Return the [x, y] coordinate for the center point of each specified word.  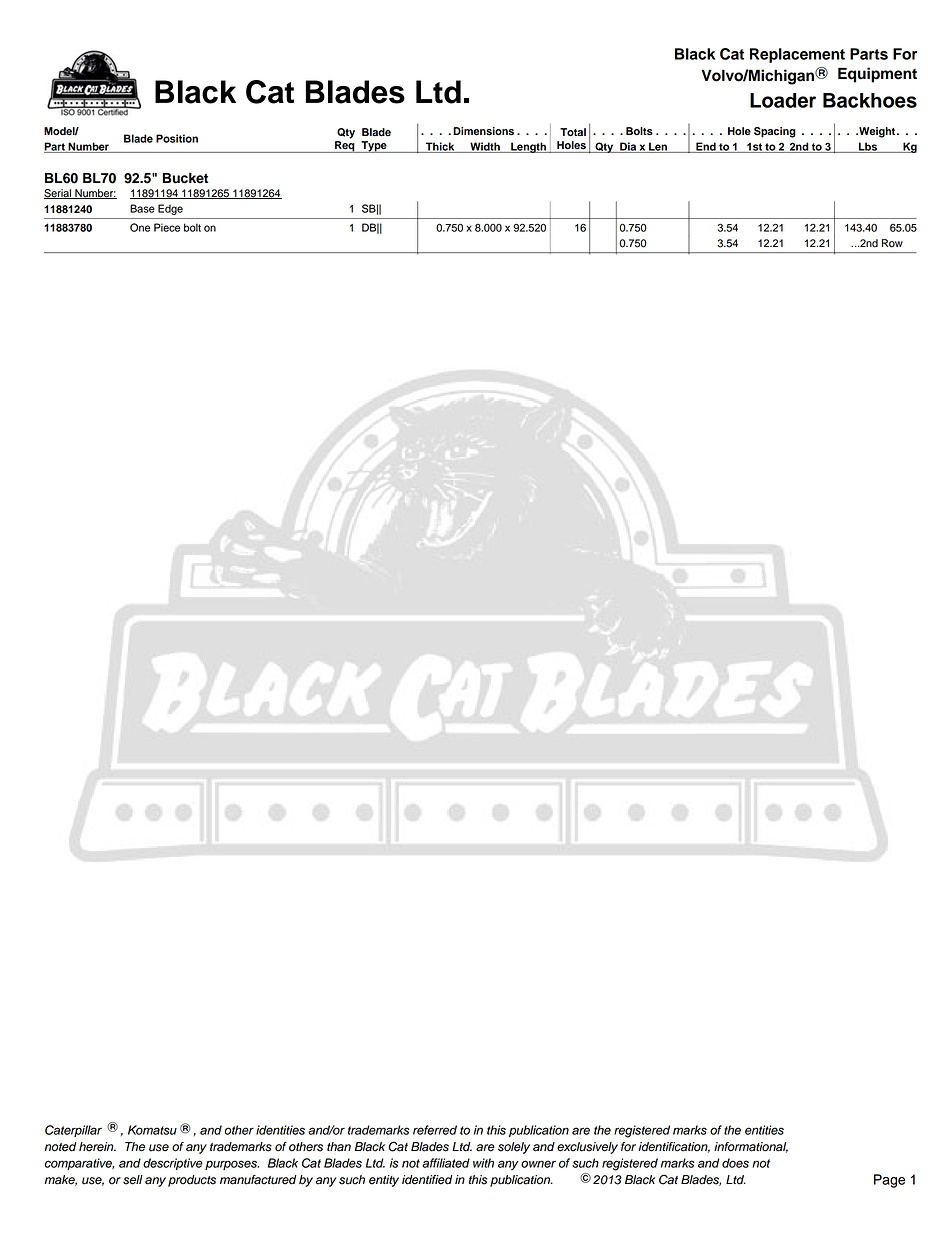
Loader [783, 100]
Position [177, 138]
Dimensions [483, 131]
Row [892, 243]
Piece [167, 227]
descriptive [173, 1164]
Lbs [868, 147]
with [483, 1163]
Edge [170, 209]
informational [751, 1147]
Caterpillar [73, 1131]
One [140, 227]
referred [435, 1130]
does [735, 1163]
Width [485, 147]
